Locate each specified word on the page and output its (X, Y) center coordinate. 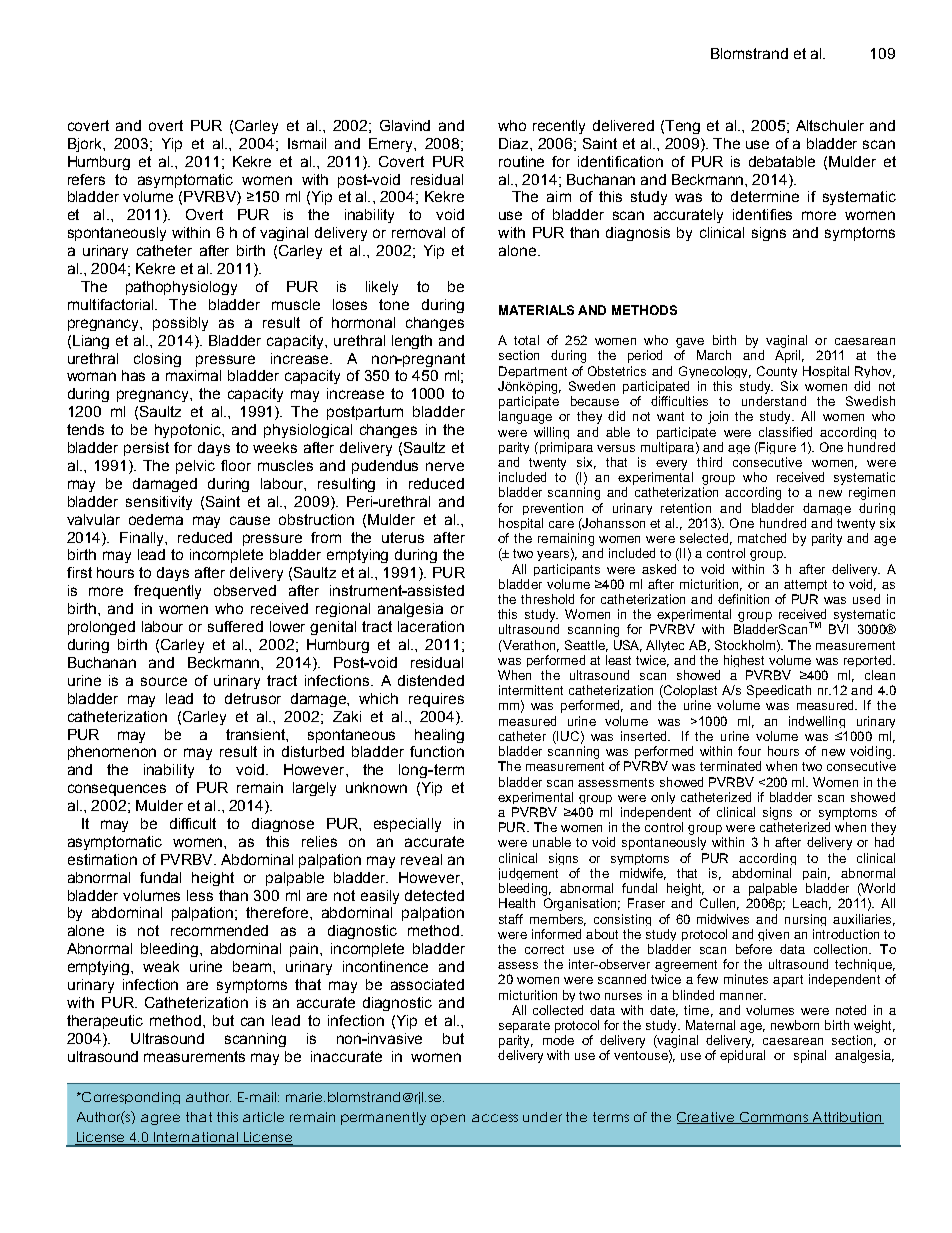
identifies (762, 214)
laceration (431, 626)
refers (86, 179)
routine (521, 161)
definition (743, 599)
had (884, 842)
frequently (167, 592)
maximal (193, 375)
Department (533, 372)
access (495, 1118)
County (777, 372)
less (200, 895)
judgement (528, 874)
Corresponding (129, 1098)
